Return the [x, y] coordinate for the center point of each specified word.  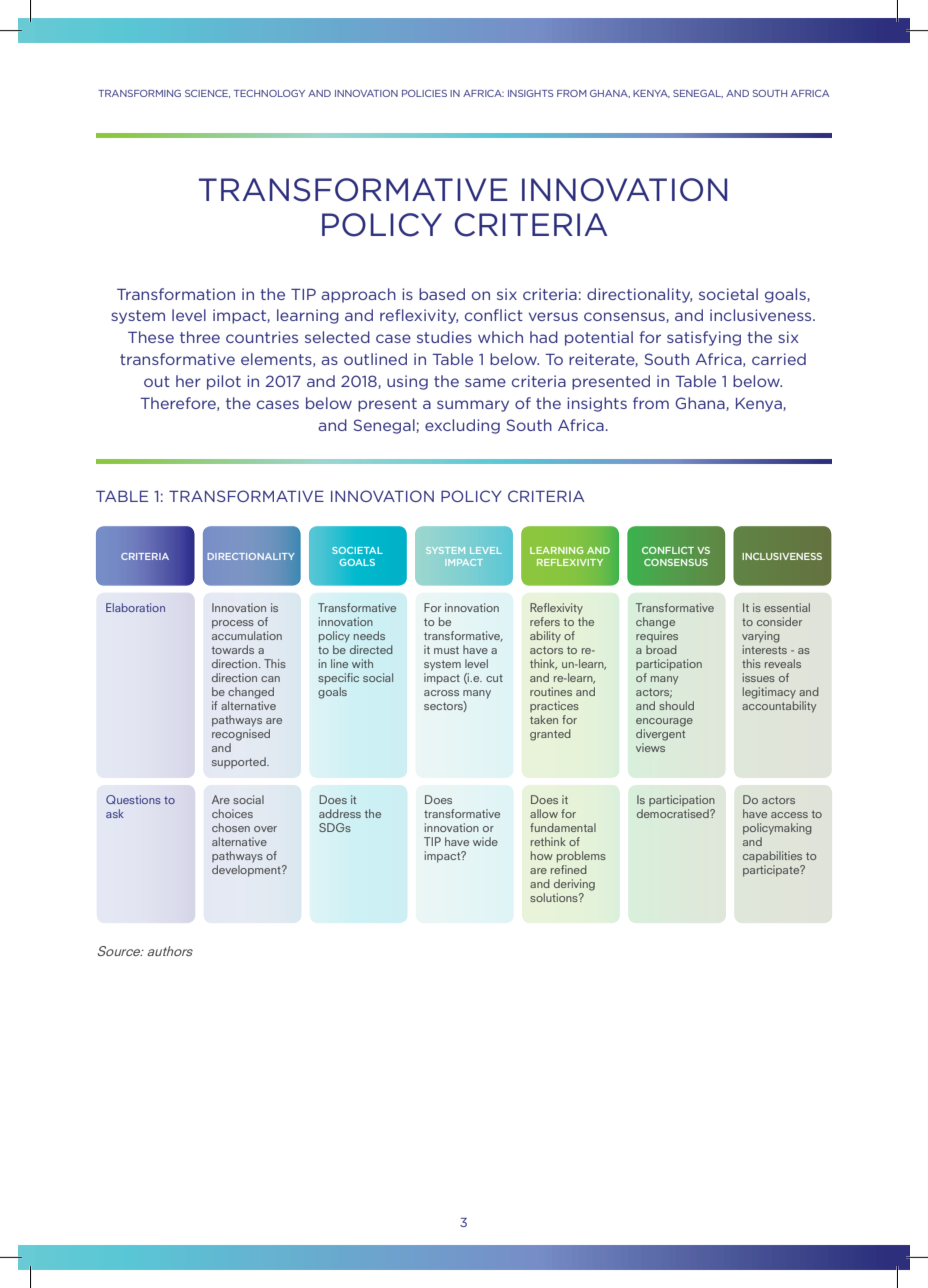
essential [787, 607]
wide [485, 841]
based [442, 294]
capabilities [772, 857]
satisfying [704, 338]
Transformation [176, 294]
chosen [231, 827]
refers [545, 621]
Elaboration [135, 607]
